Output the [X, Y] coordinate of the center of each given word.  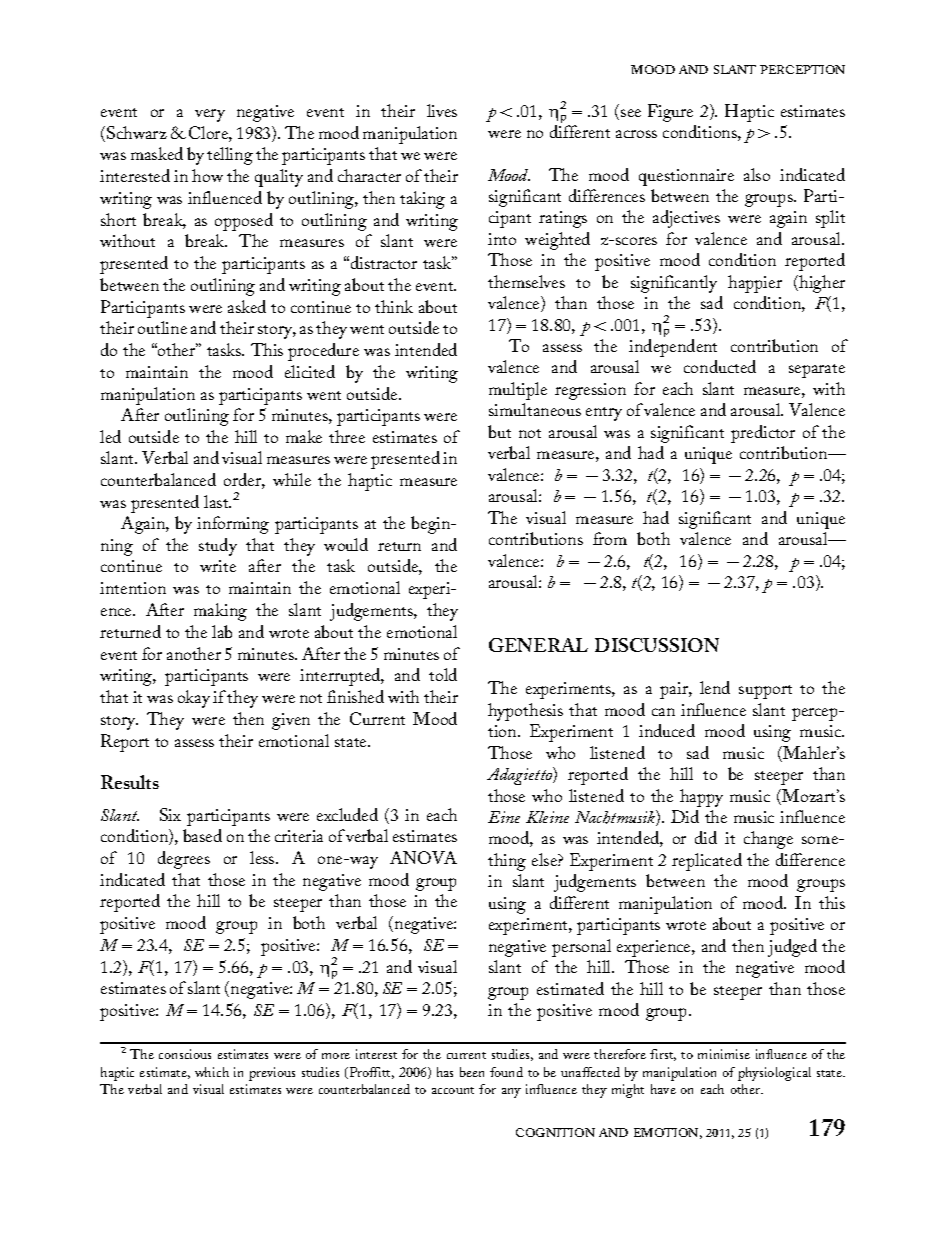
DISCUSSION [657, 645]
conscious [185, 1054]
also [757, 174]
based [202, 835]
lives [442, 110]
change [768, 840]
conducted [720, 366]
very [210, 115]
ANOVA [423, 857]
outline [162, 327]
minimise [724, 1054]
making [220, 612]
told [443, 674]
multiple [518, 391]
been [472, 1072]
